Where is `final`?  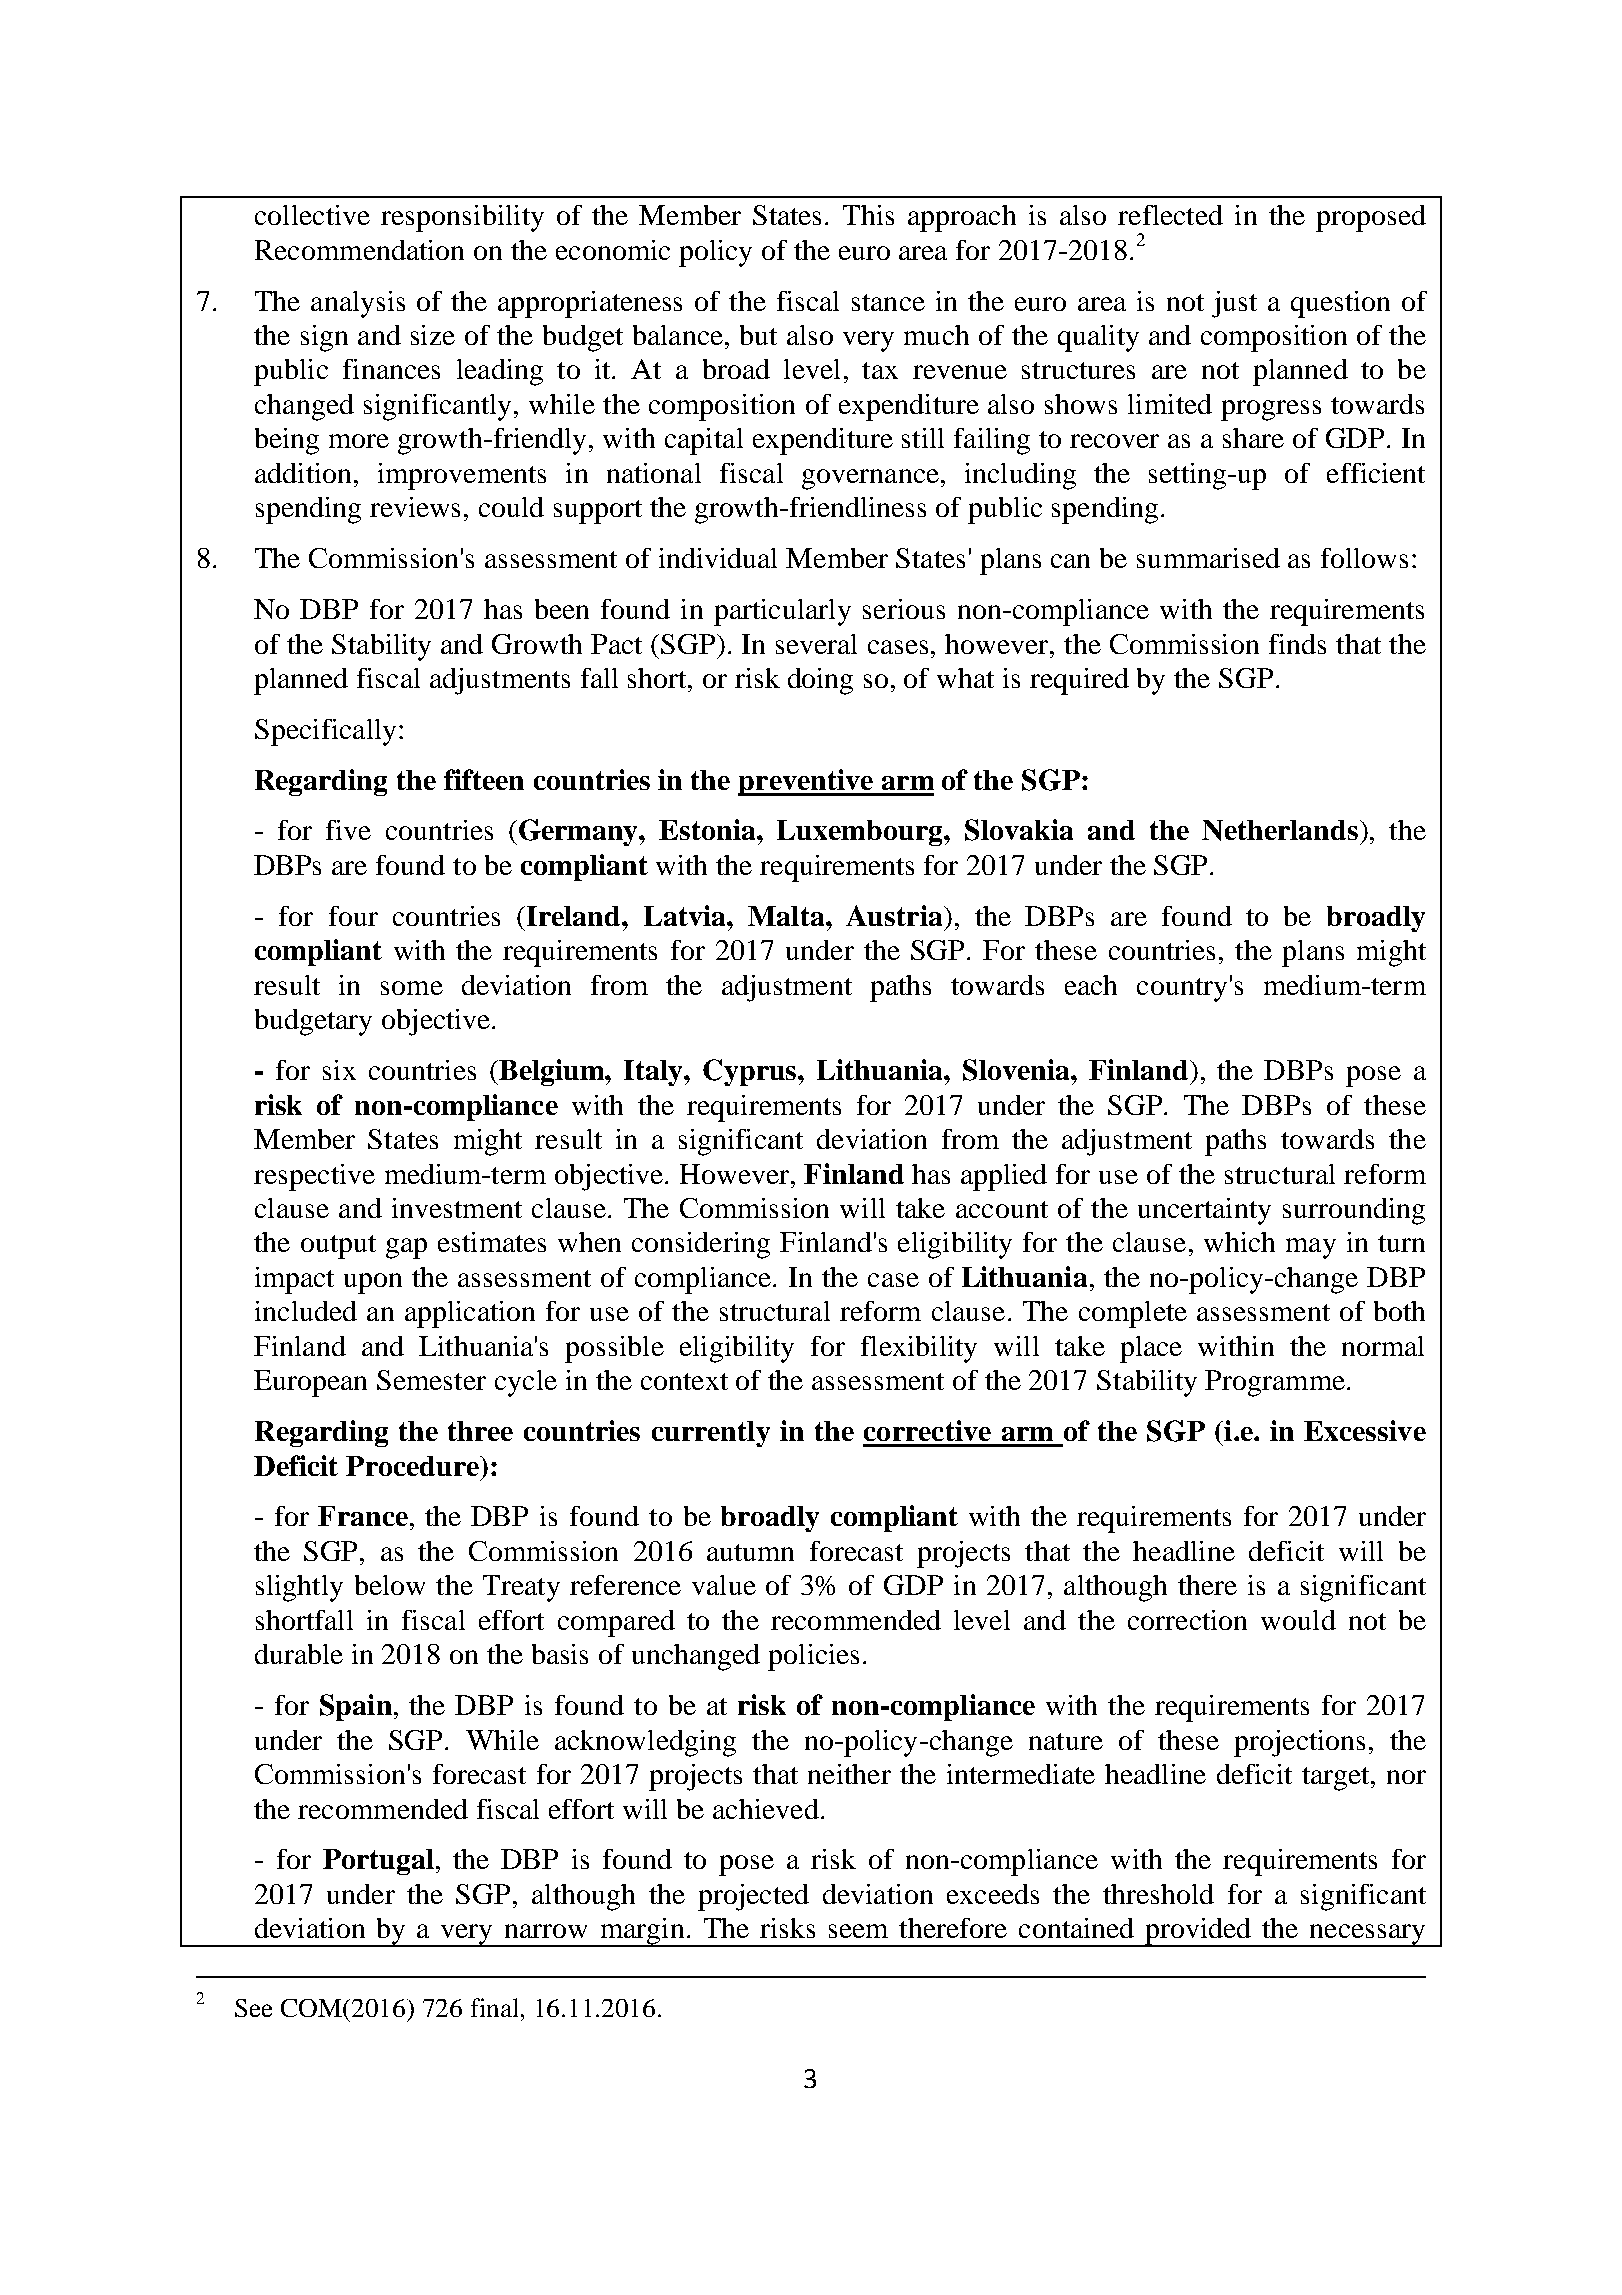
final is located at coordinates (496, 2007).
